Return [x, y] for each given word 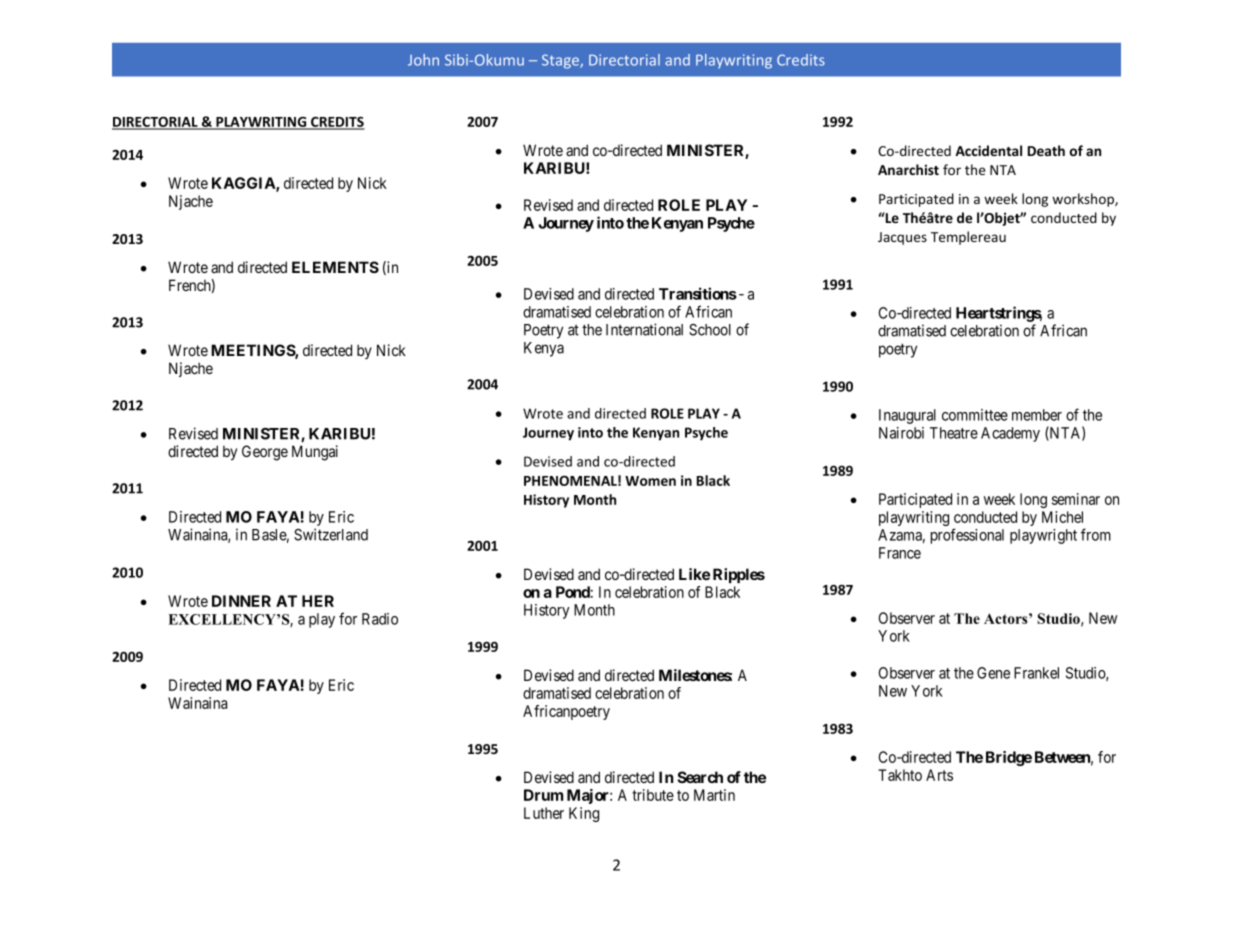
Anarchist [908, 169]
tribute [653, 795]
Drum [543, 795]
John [423, 60]
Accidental [988, 150]
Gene [993, 673]
